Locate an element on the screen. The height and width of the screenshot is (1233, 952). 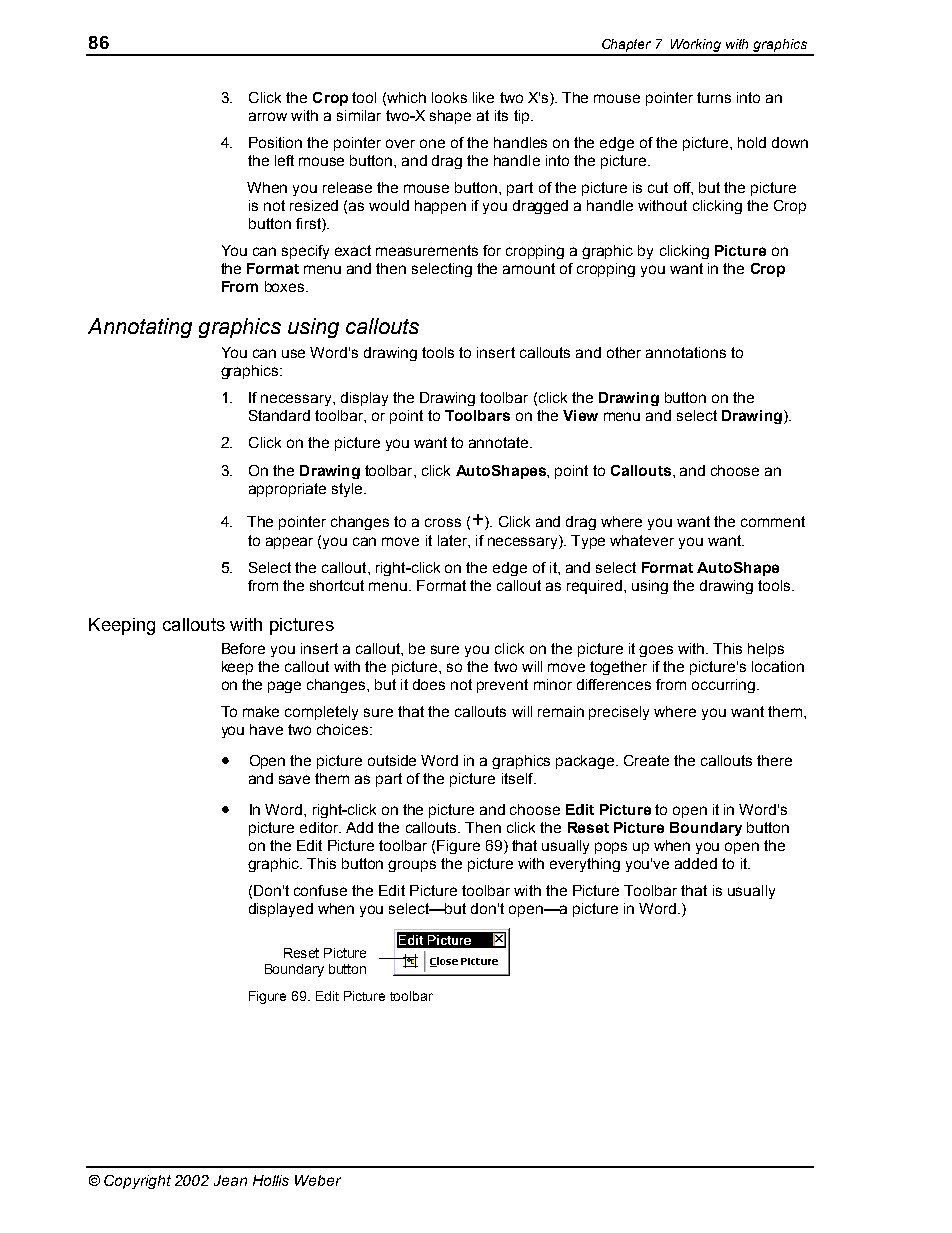
Jean is located at coordinates (230, 1180).
